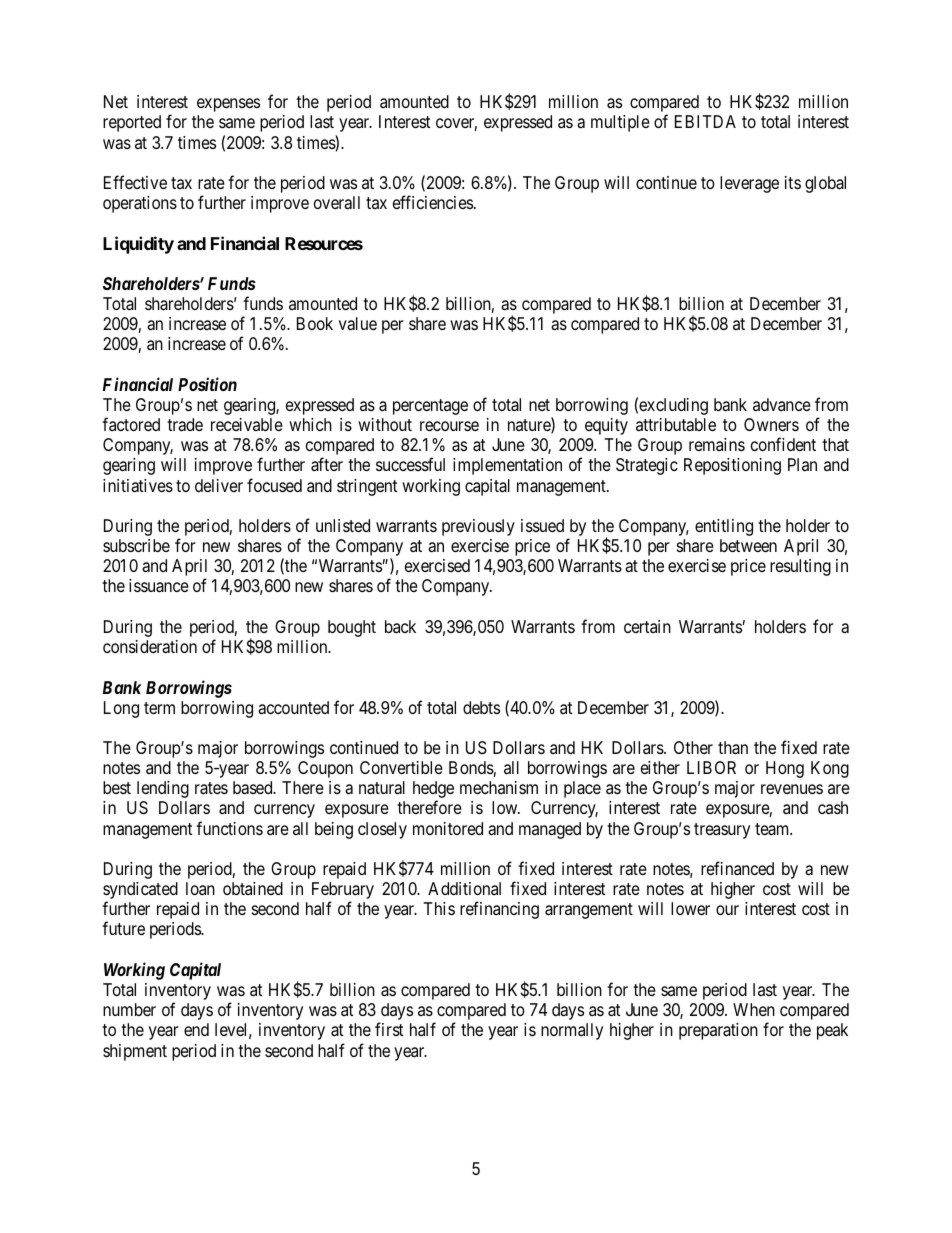 Image resolution: width=952 pixels, height=1233 pixels. Describe the element at coordinates (478, 527) in the screenshot. I see `previously` at that location.
